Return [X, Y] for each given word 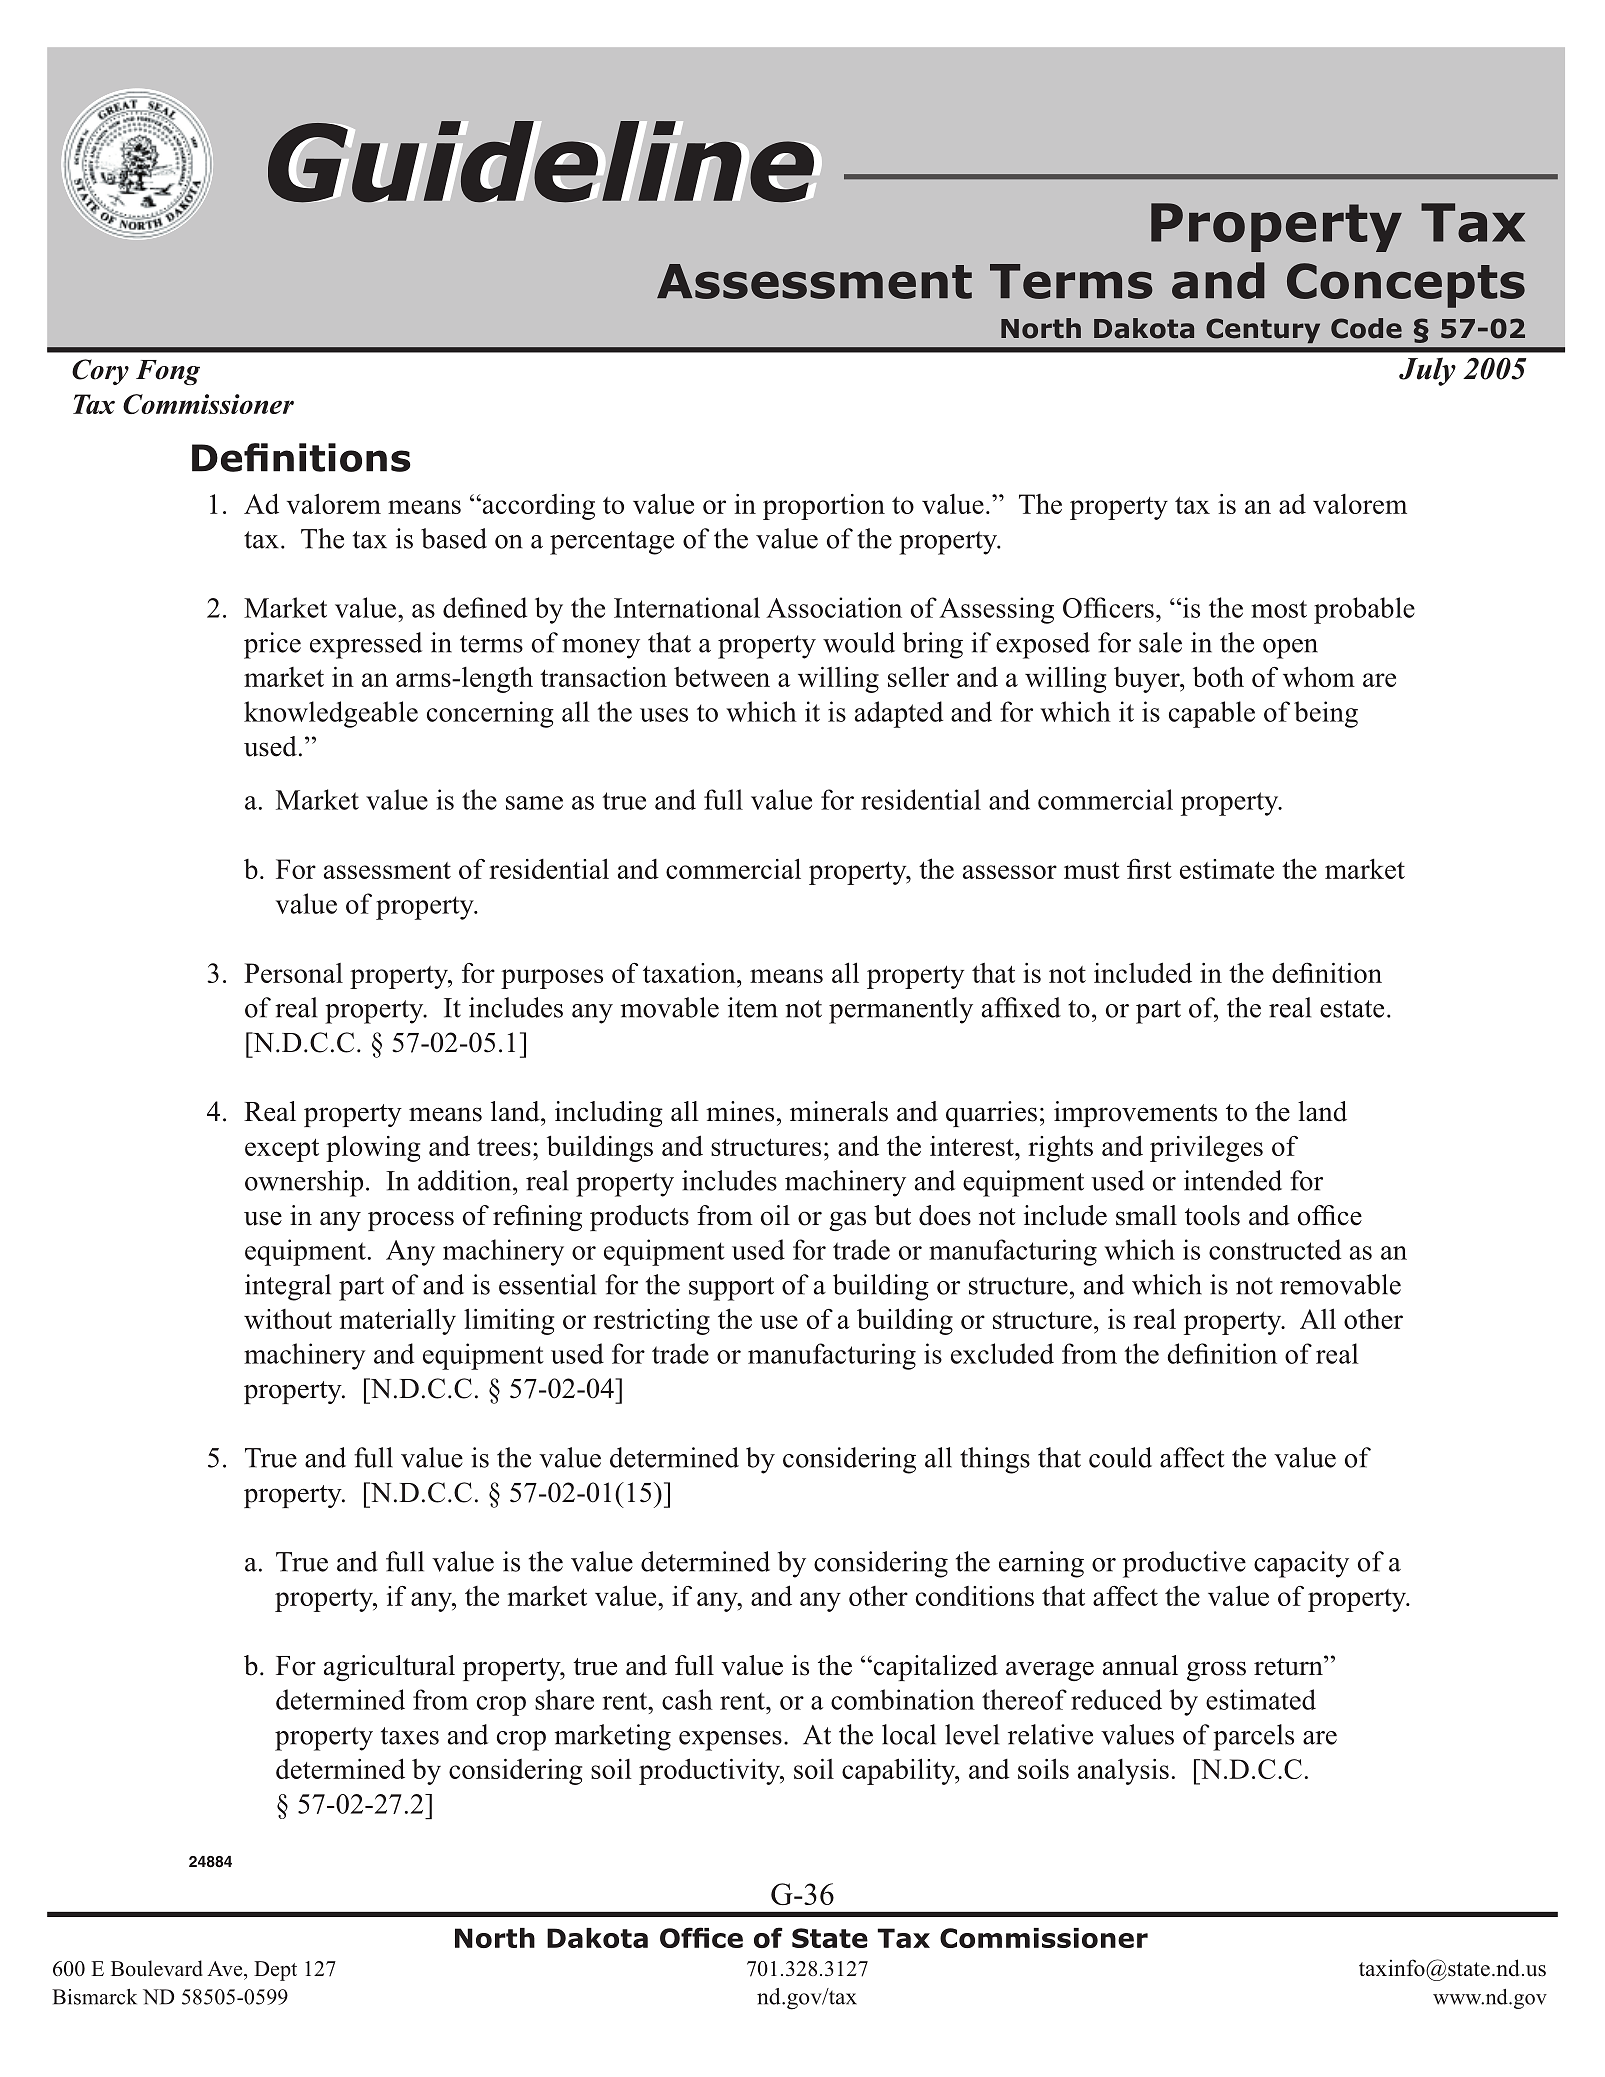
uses [664, 715]
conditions [975, 1596]
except [282, 1150]
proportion [824, 507]
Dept [275, 1971]
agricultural [389, 1668]
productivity [710, 1771]
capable [1212, 714]
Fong [168, 372]
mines [740, 1111]
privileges [1206, 1148]
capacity [1301, 1564]
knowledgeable [331, 714]
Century [1263, 330]
